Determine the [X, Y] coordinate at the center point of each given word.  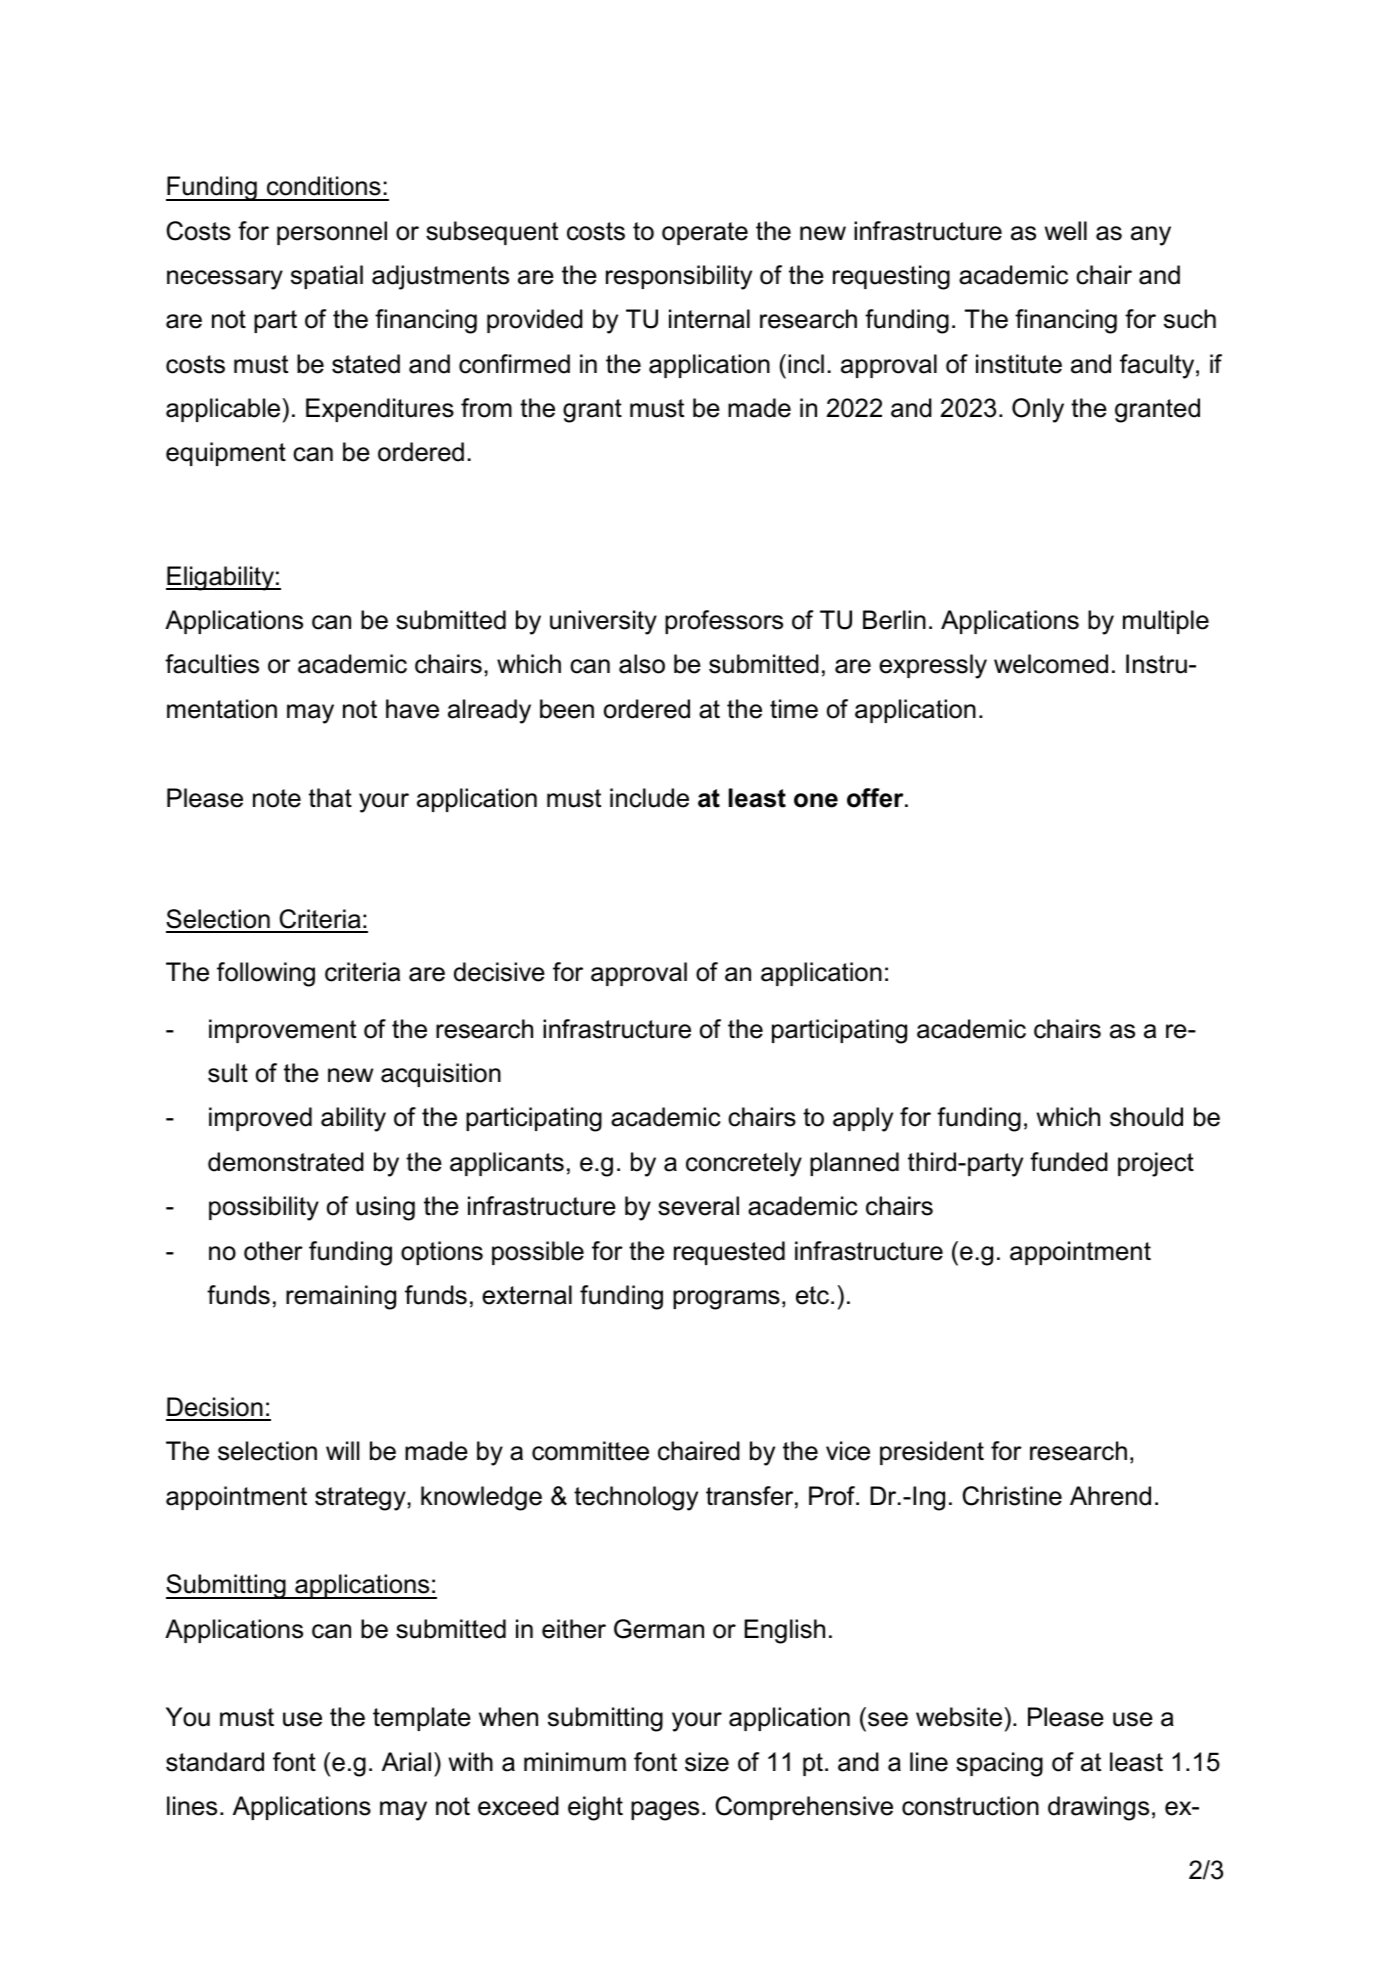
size [707, 1762]
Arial [406, 1762]
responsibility [679, 277]
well [1066, 231]
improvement [282, 1031]
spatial [327, 277]
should [1146, 1117]
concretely [744, 1164]
